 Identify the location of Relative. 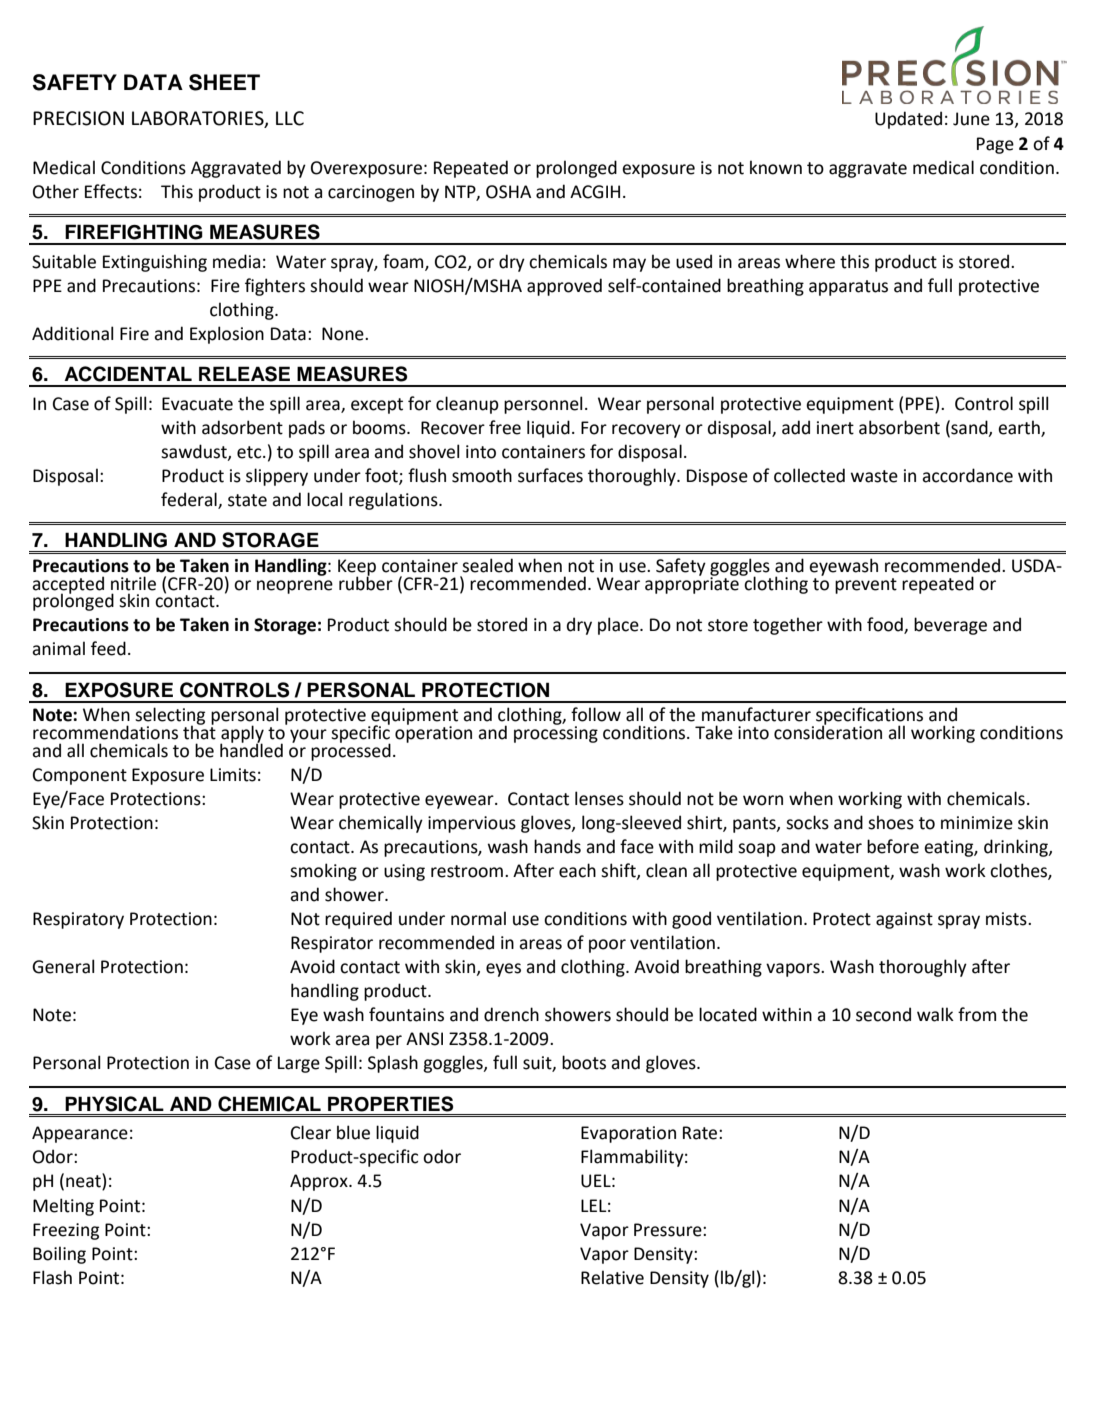
(612, 1277).
